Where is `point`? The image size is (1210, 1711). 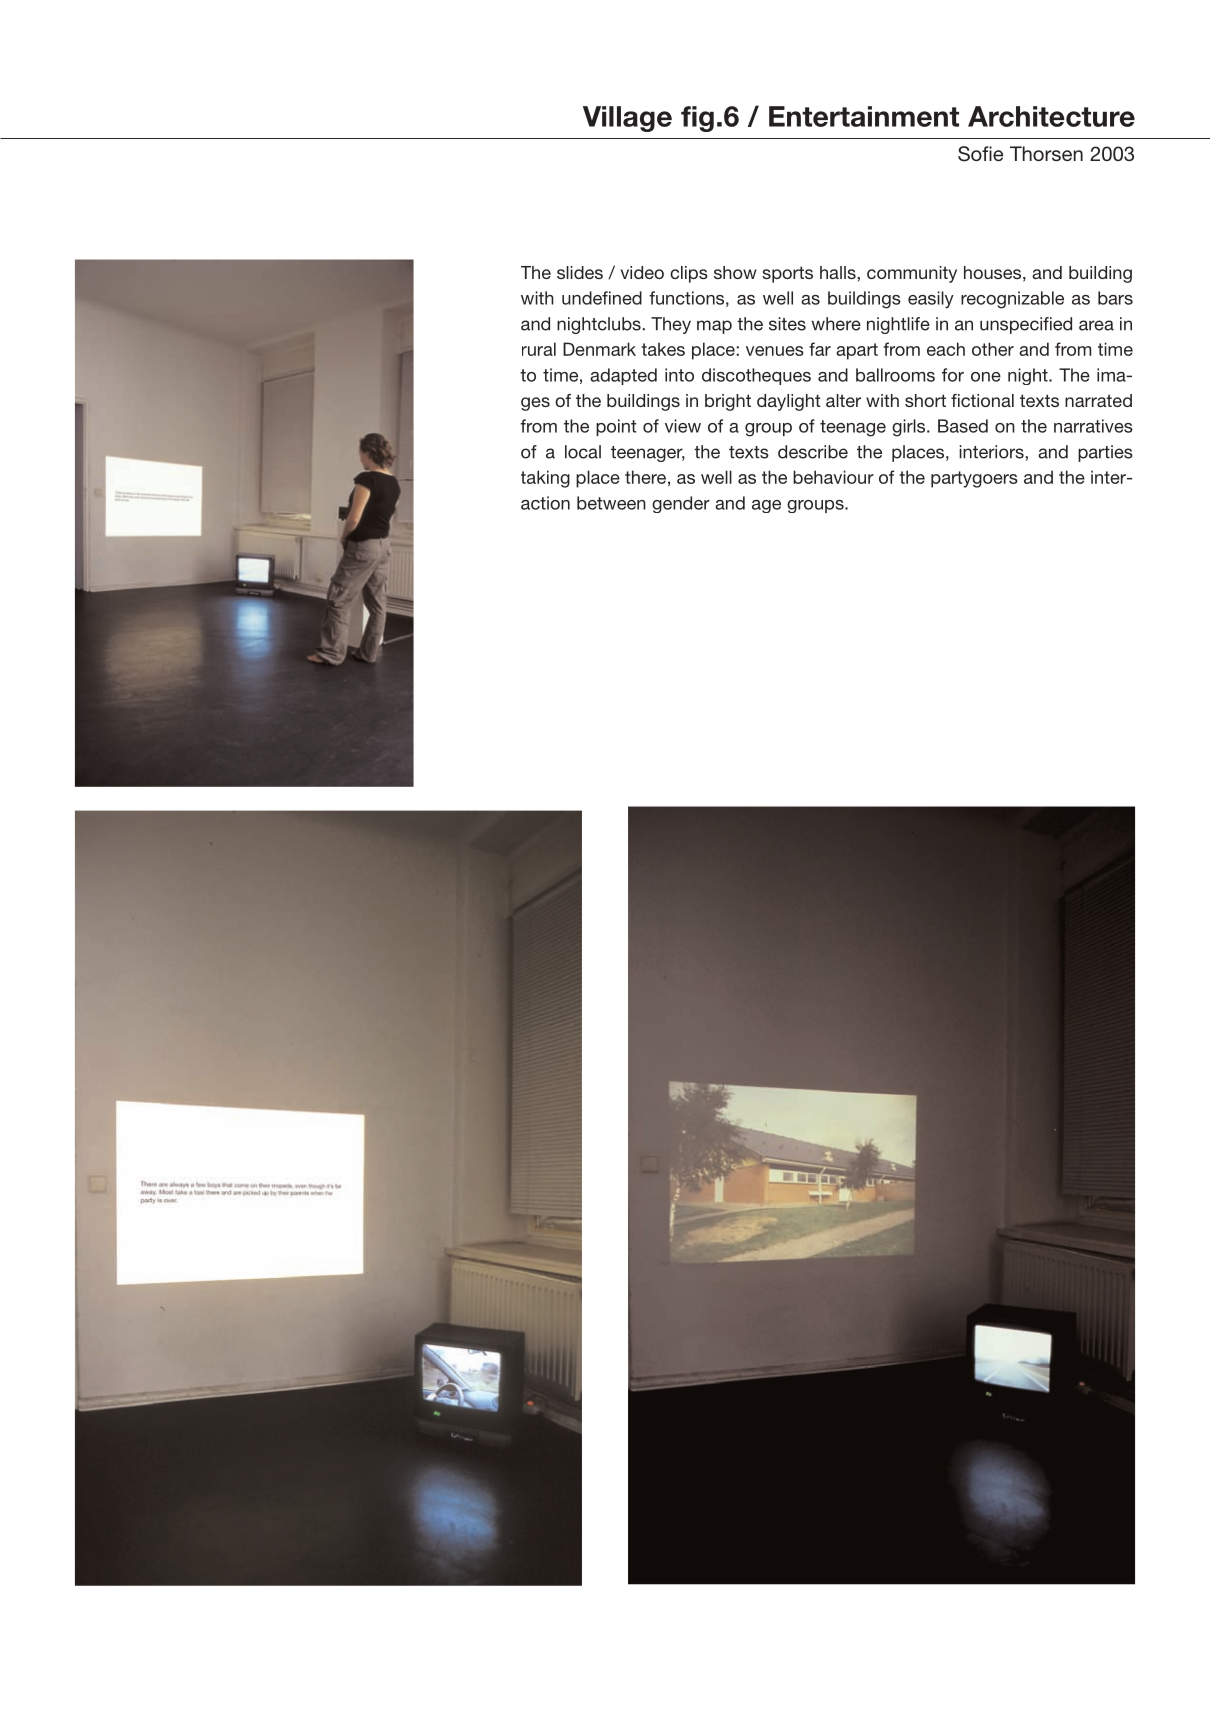
point is located at coordinates (616, 427).
